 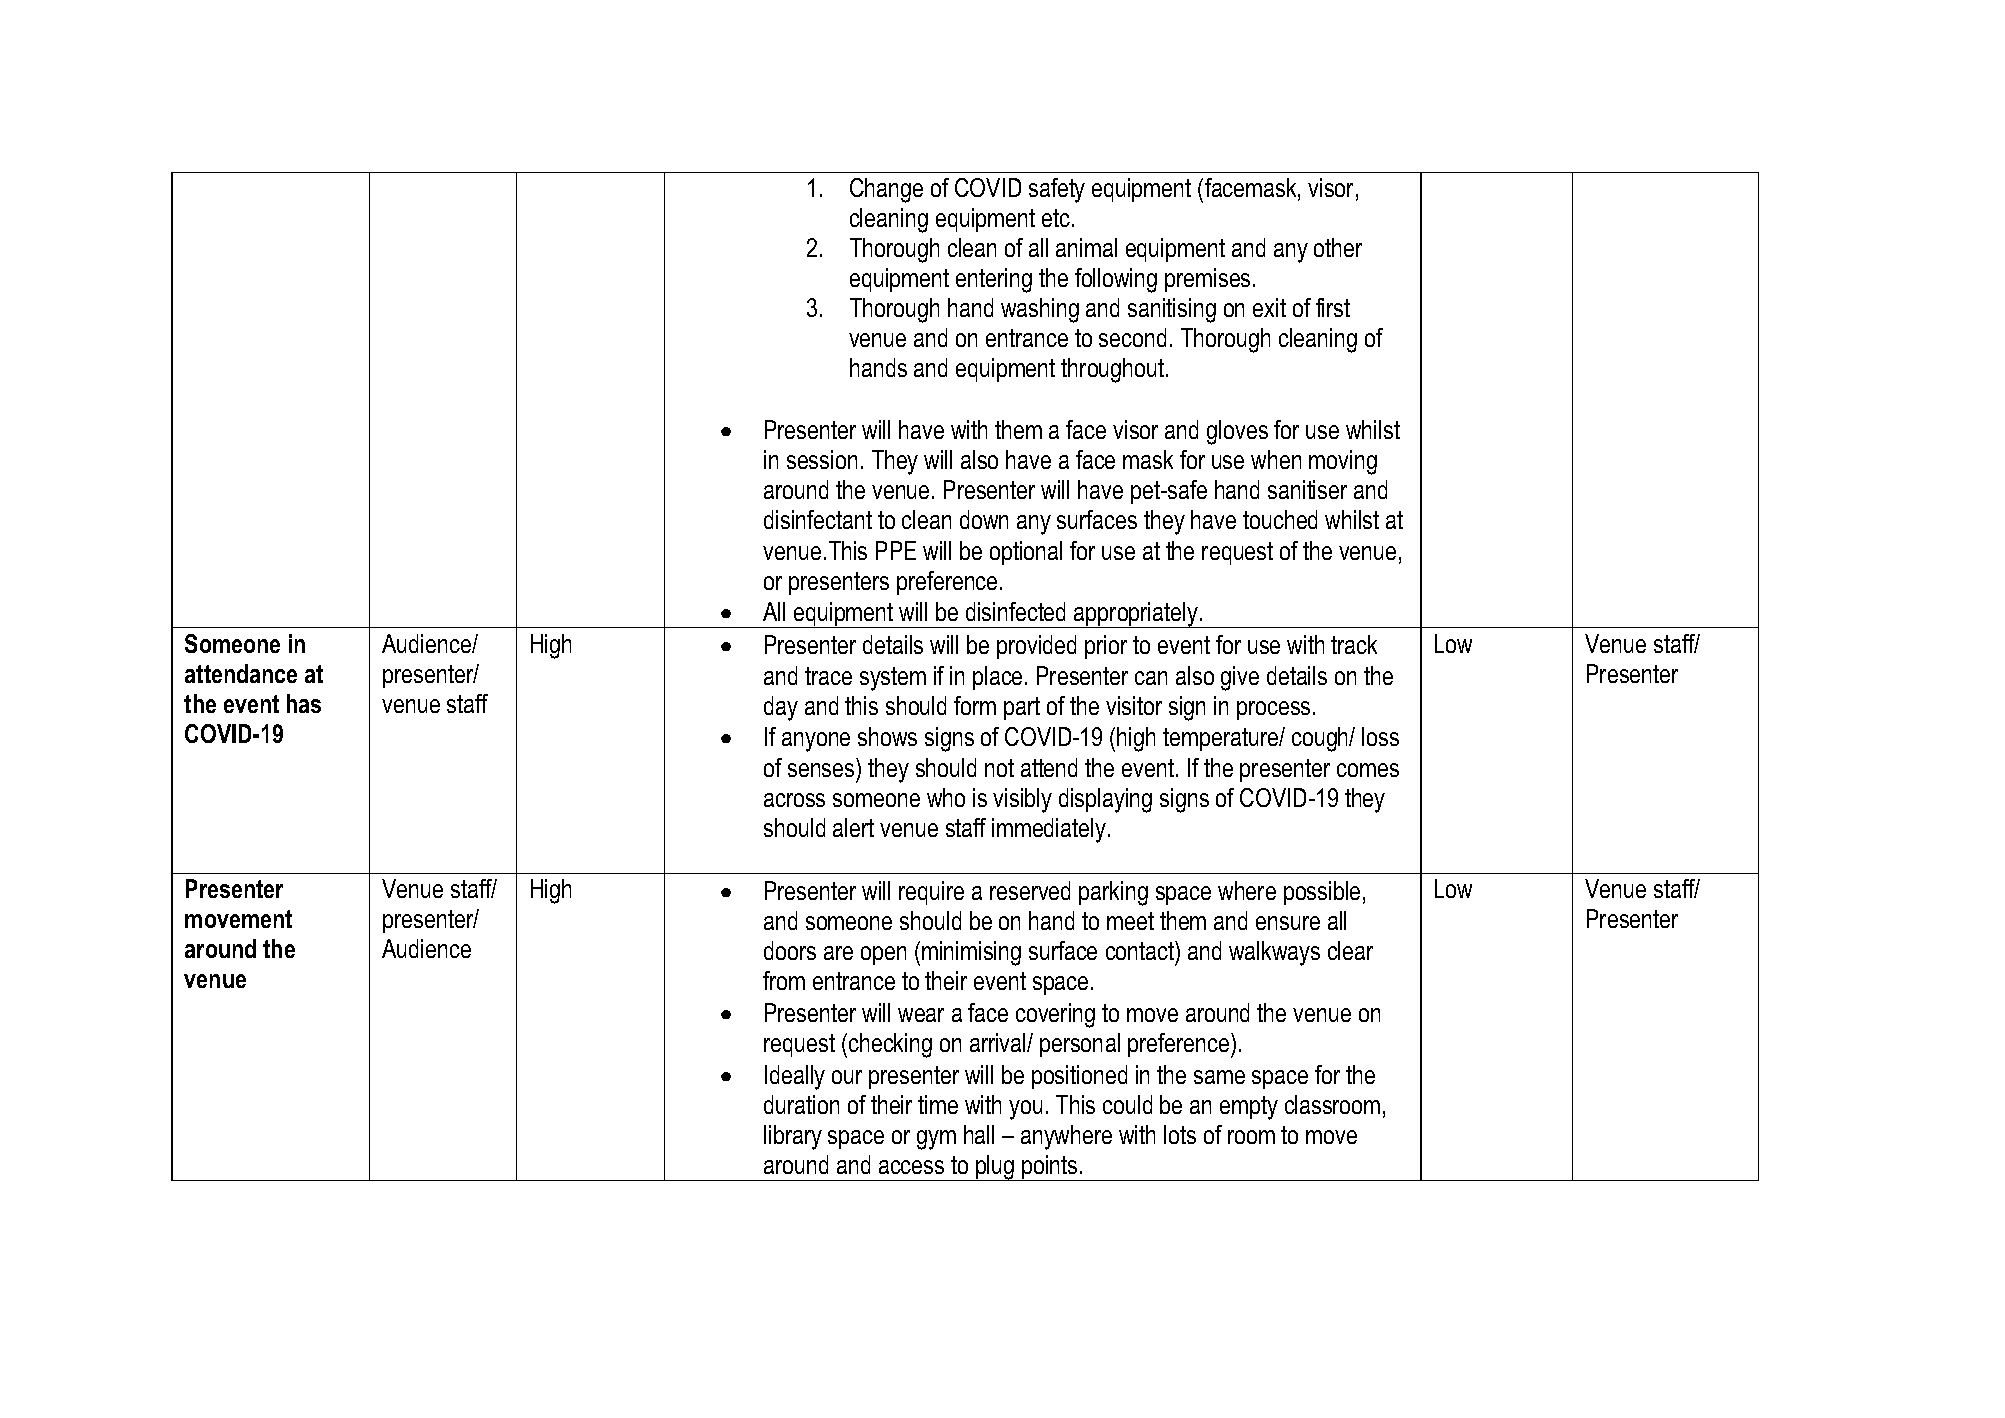 I want to click on Change, so click(x=886, y=190).
